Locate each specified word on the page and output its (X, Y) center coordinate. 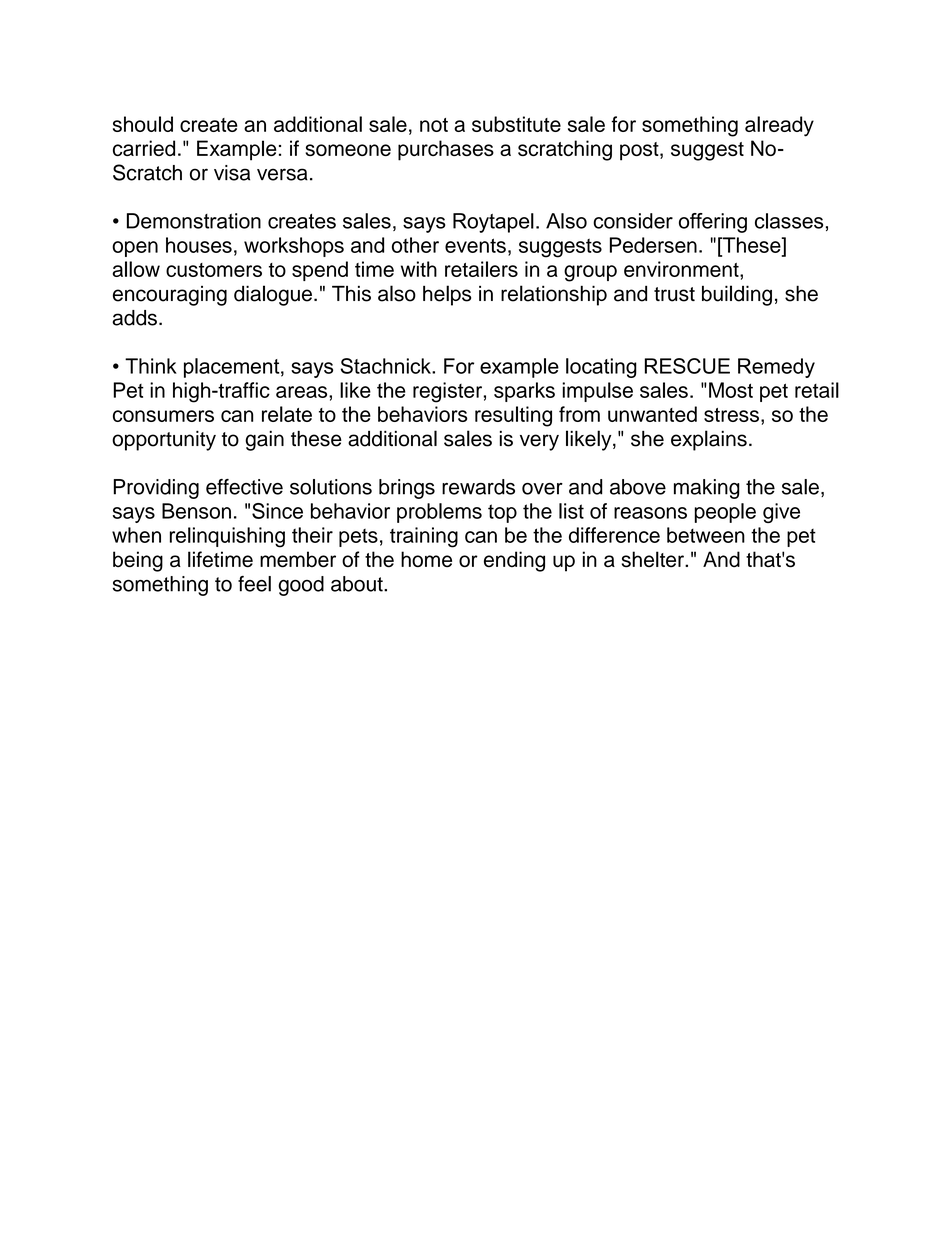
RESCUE (687, 366)
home (426, 559)
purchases (446, 150)
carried (144, 148)
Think (151, 366)
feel (254, 584)
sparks (524, 392)
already (779, 126)
